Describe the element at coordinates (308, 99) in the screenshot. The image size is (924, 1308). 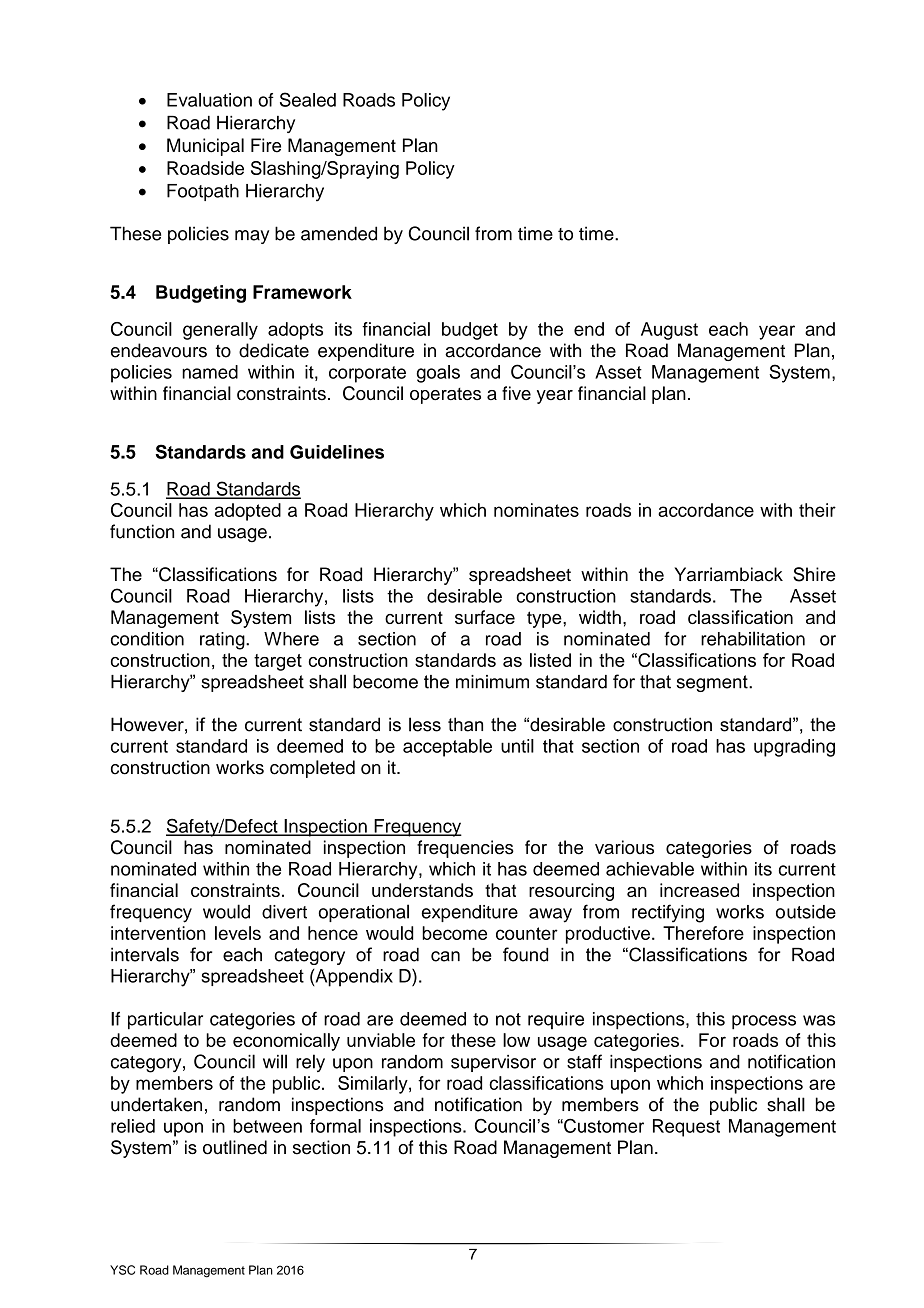
I see `Sealed` at that location.
